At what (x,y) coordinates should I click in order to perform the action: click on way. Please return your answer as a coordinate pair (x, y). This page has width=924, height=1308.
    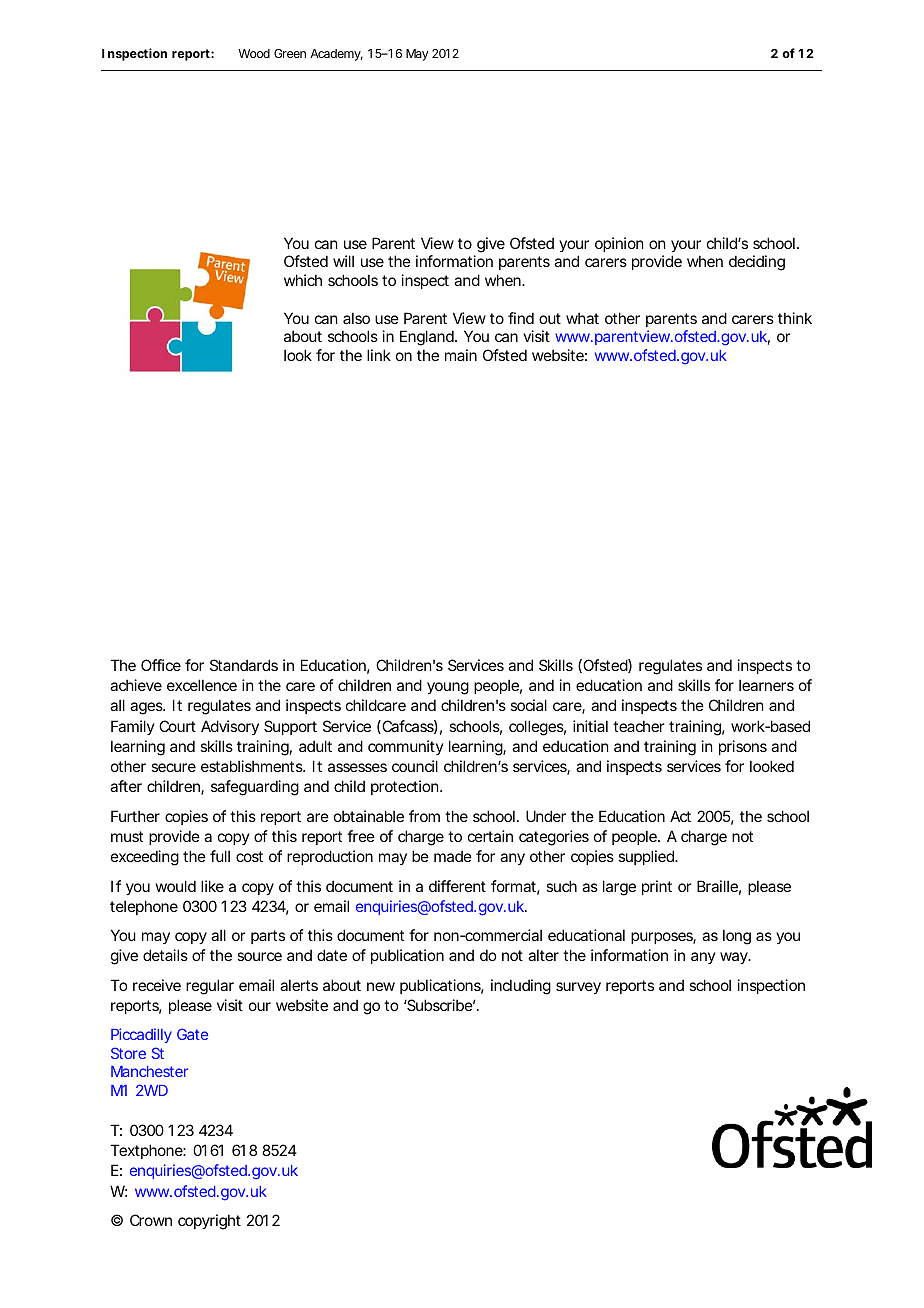
    Looking at the image, I should click on (734, 958).
